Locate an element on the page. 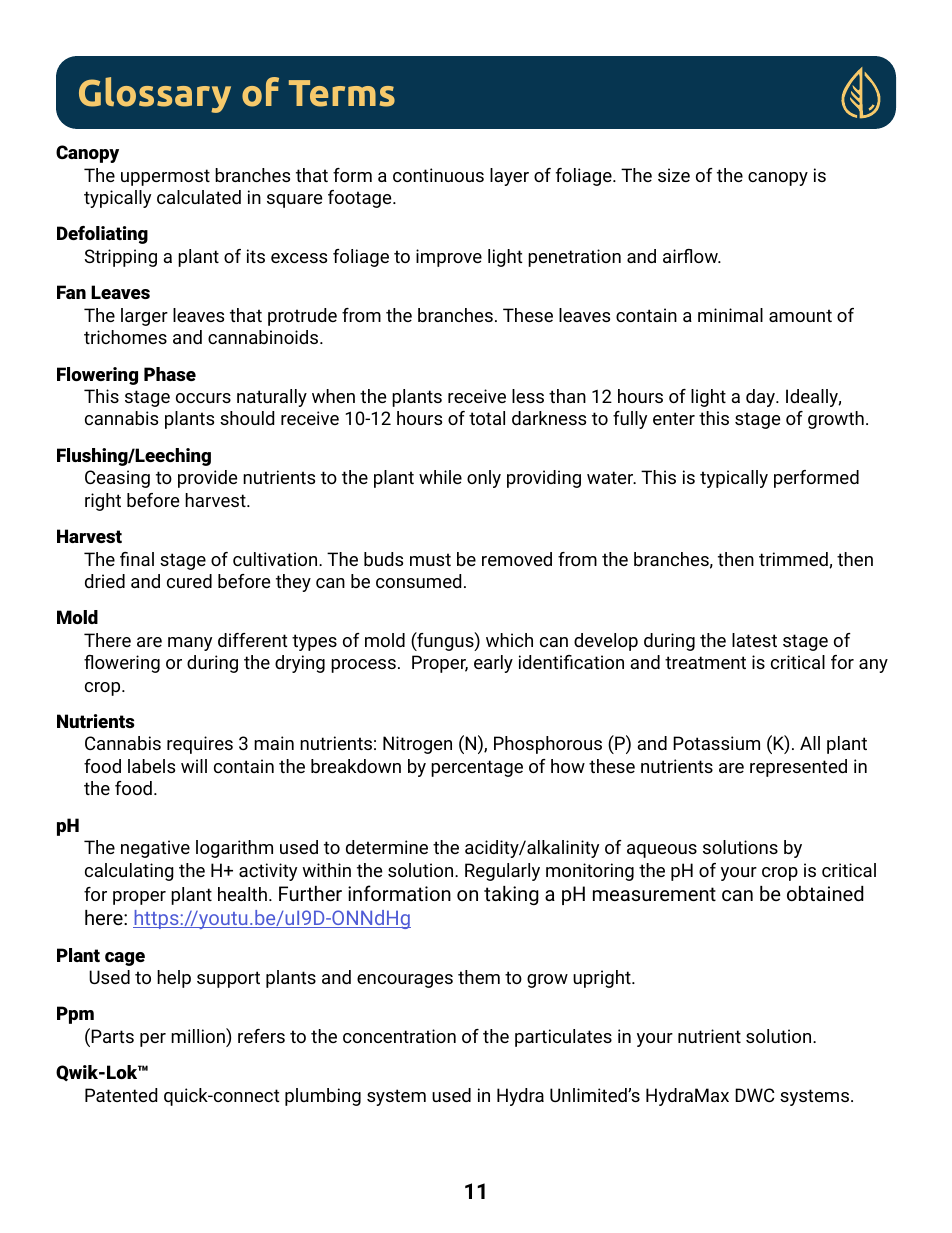 The width and height of the document is (952, 1233). continuous is located at coordinates (438, 175).
